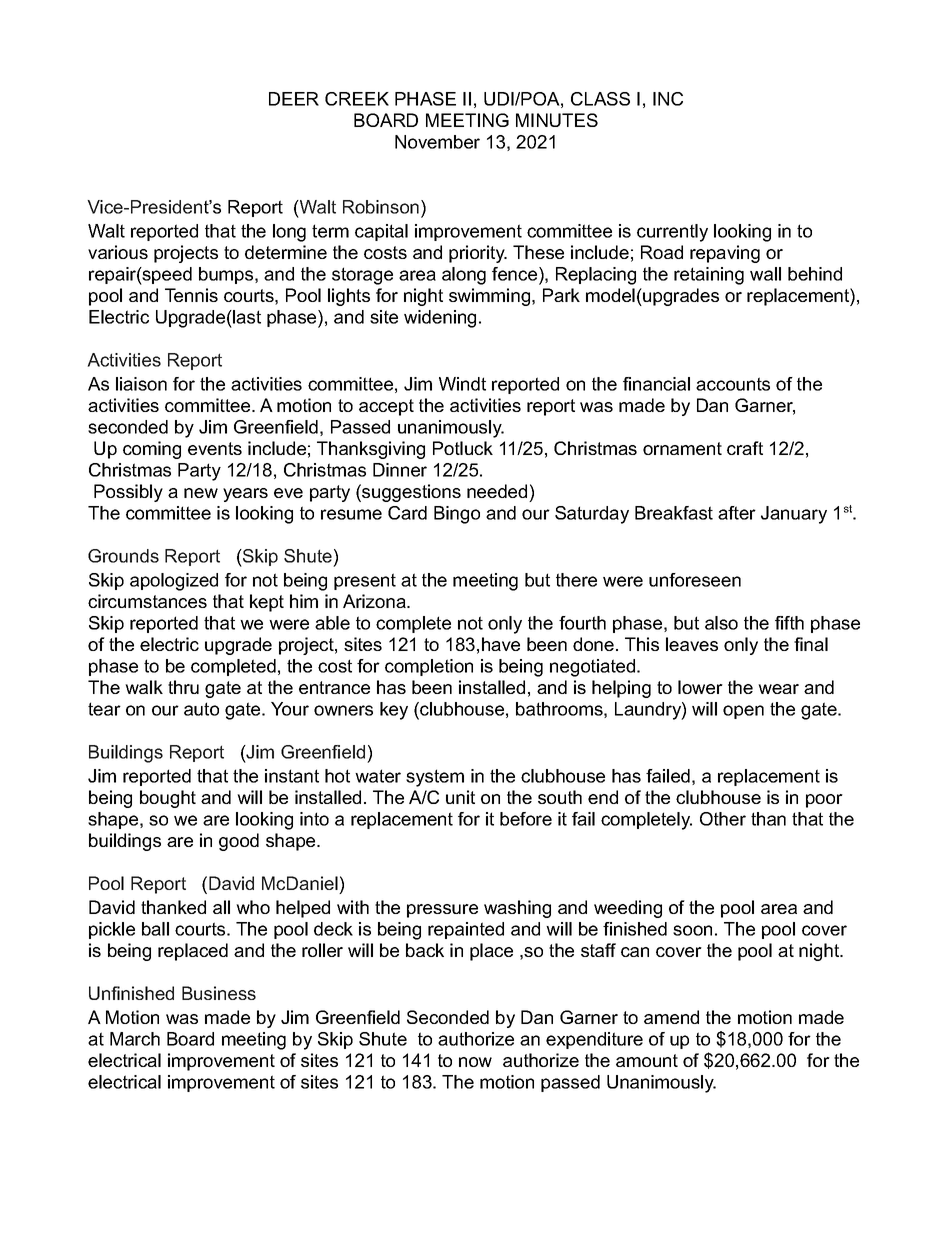  Describe the element at coordinates (463, 448) in the screenshot. I see `Potluck` at that location.
